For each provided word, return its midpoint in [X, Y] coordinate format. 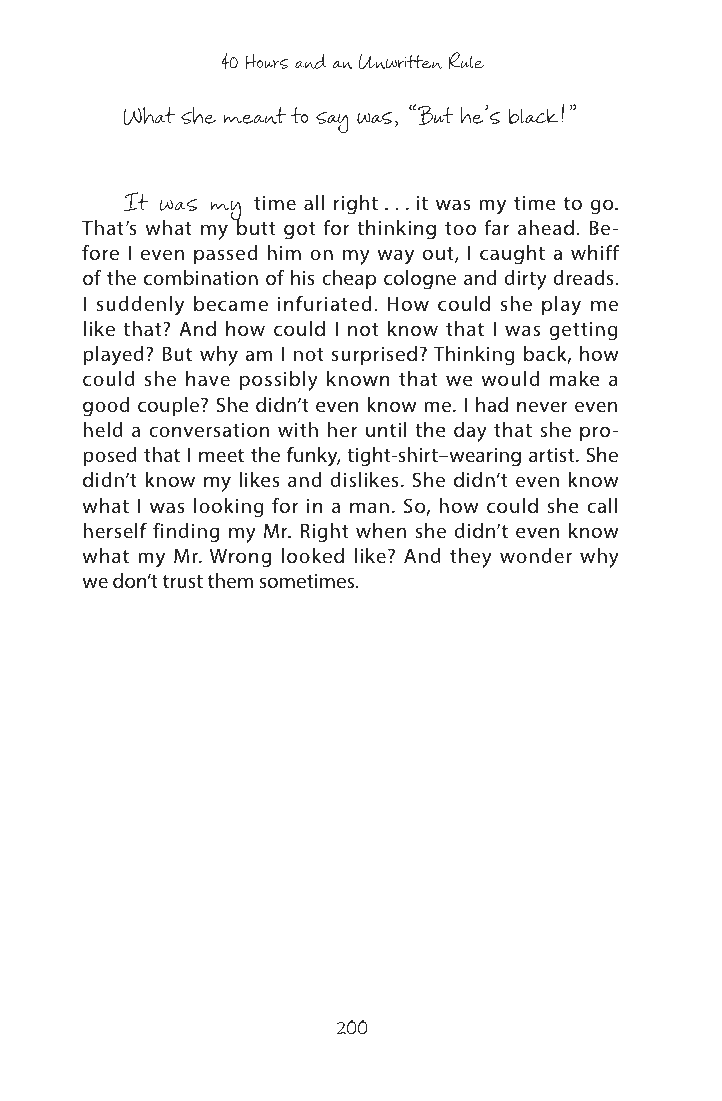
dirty [526, 280]
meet [221, 455]
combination [201, 277]
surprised [374, 355]
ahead [546, 228]
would [510, 378]
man [369, 507]
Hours [267, 61]
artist [553, 455]
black [533, 116]
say [332, 123]
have [208, 378]
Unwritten [400, 61]
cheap [349, 279]
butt [255, 227]
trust [183, 581]
